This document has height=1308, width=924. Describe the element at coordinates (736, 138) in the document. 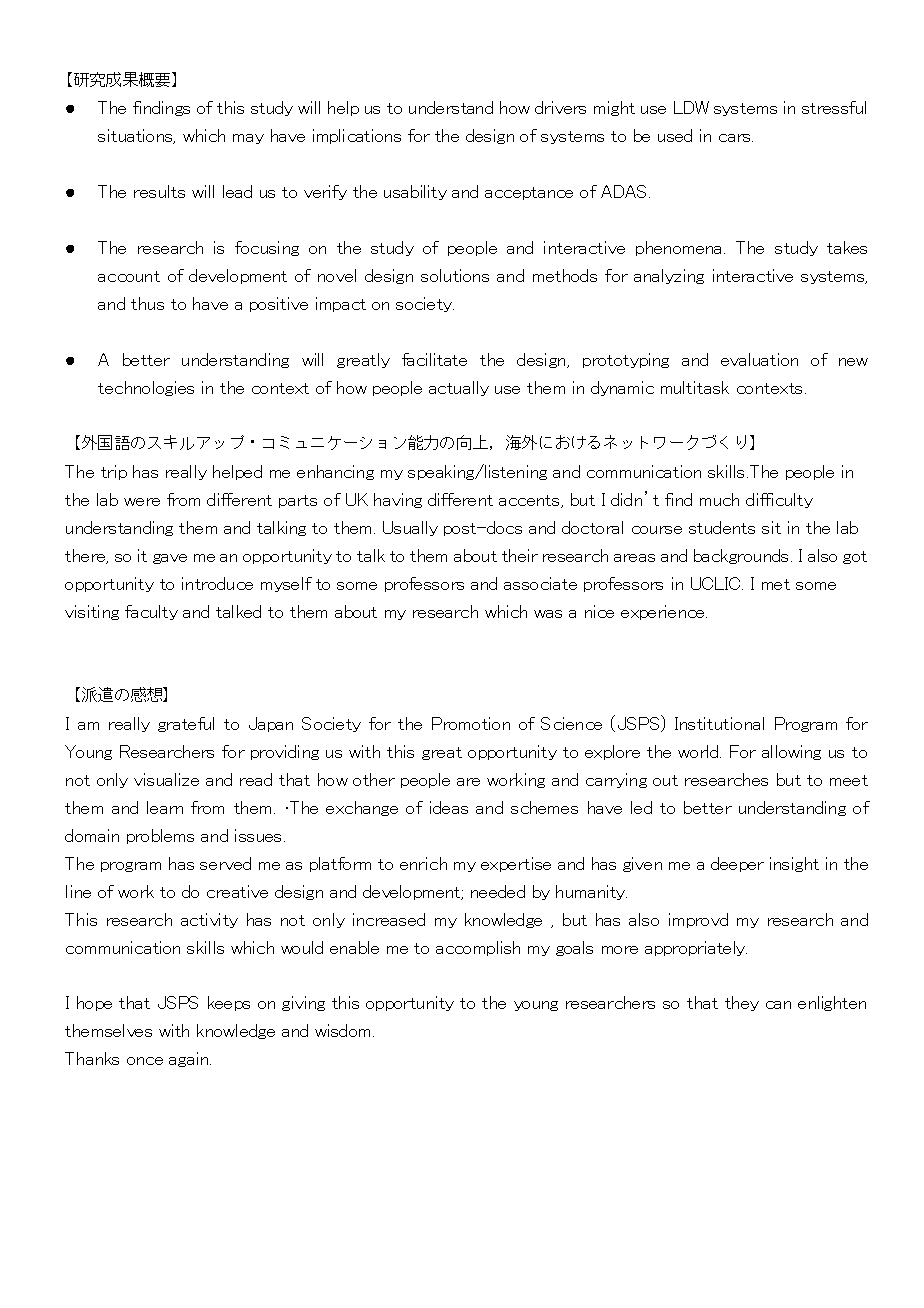

I see `cars` at that location.
